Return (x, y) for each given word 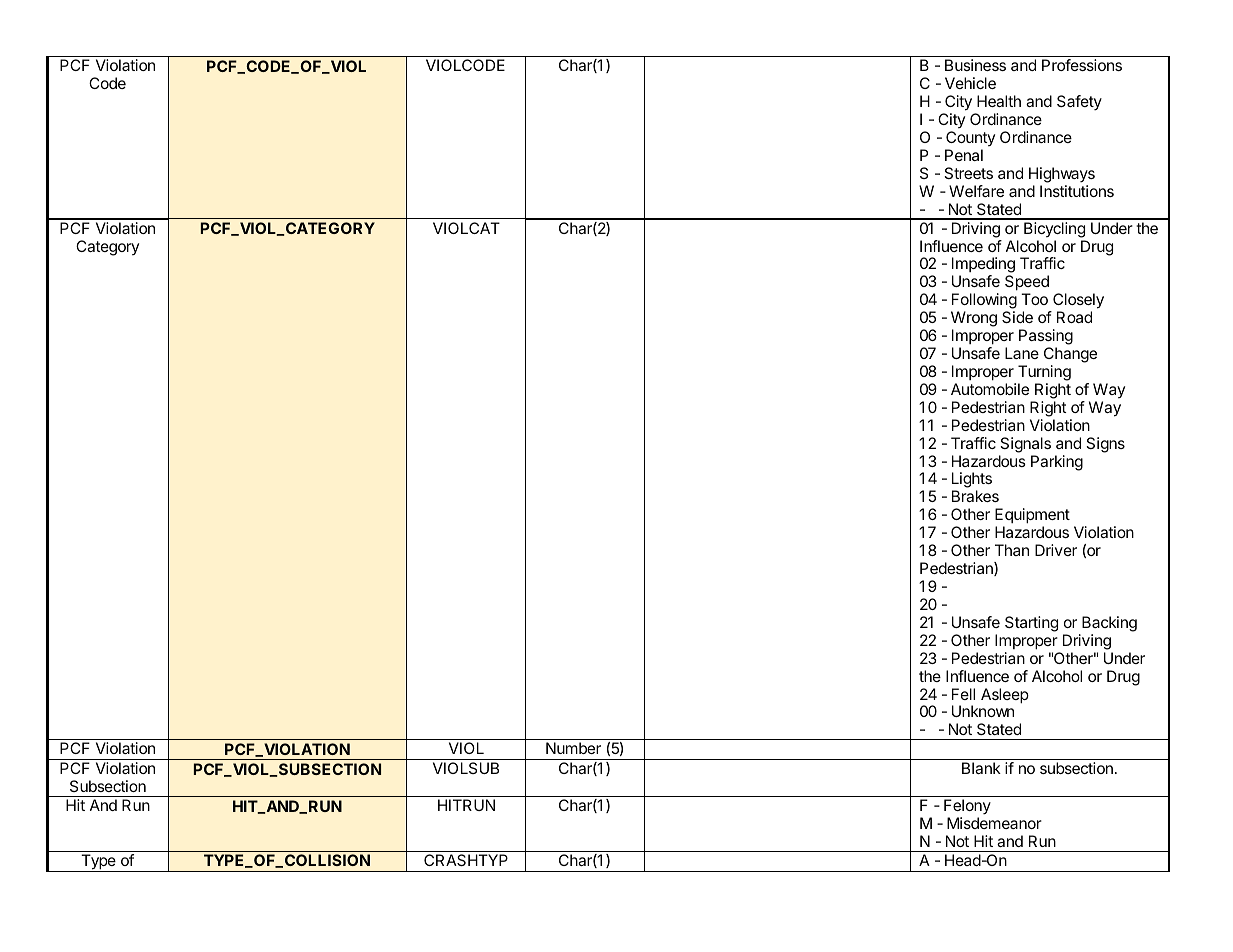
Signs (1105, 445)
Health (999, 101)
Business (975, 65)
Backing (1109, 624)
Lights (972, 481)
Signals (1025, 445)
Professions (1082, 65)
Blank (981, 768)
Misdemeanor (994, 823)
